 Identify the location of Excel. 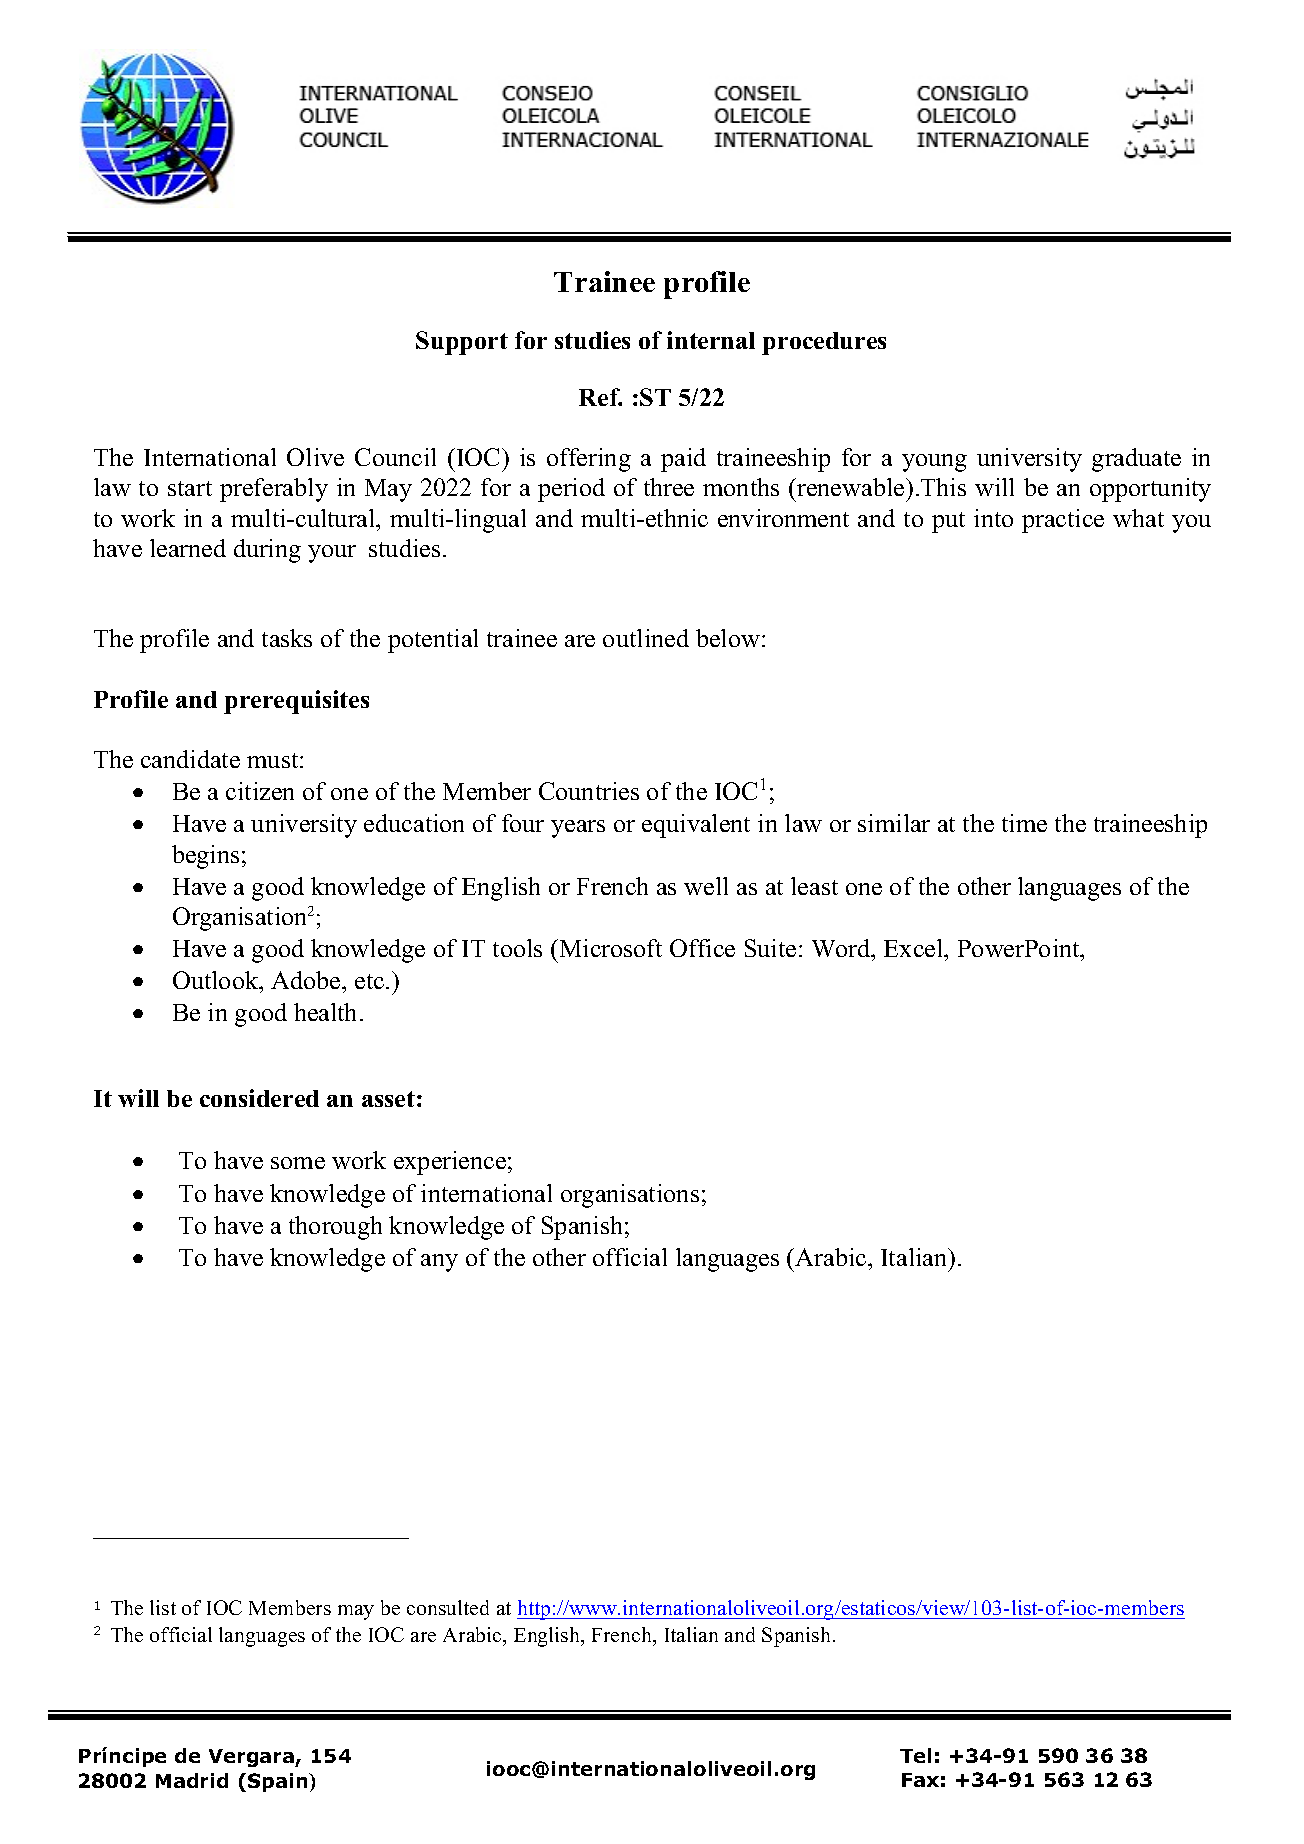
(915, 948).
